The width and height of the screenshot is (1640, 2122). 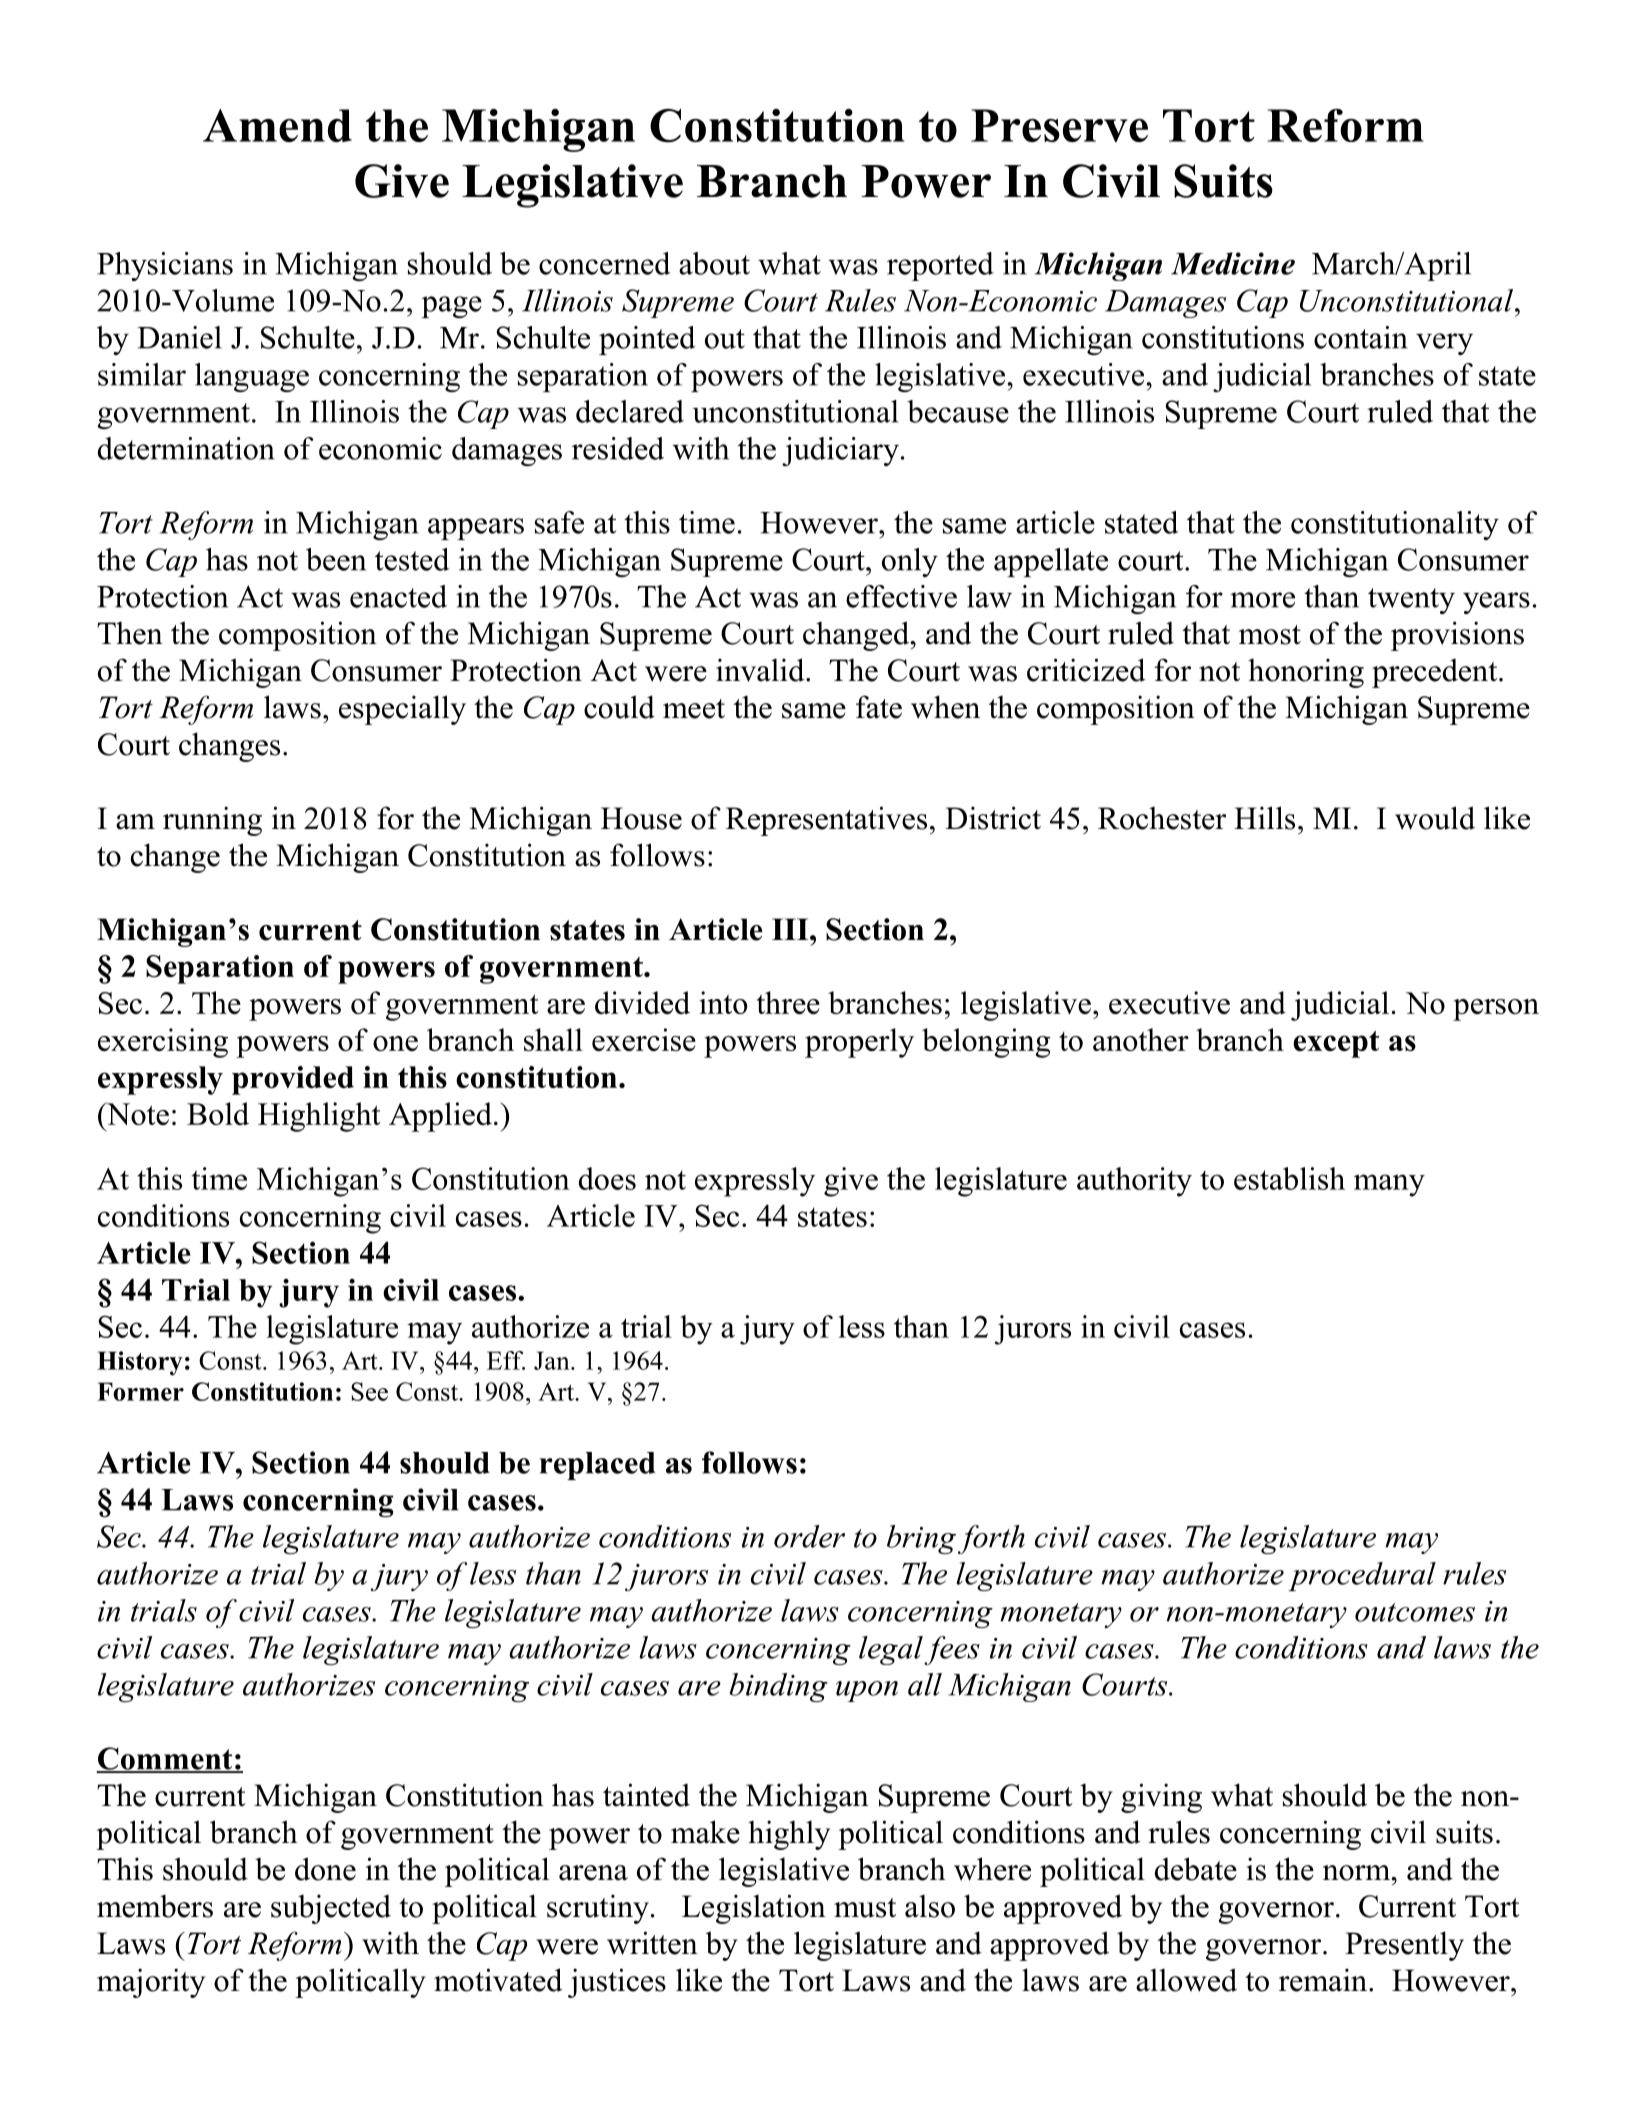 I want to click on See, so click(x=369, y=1391).
